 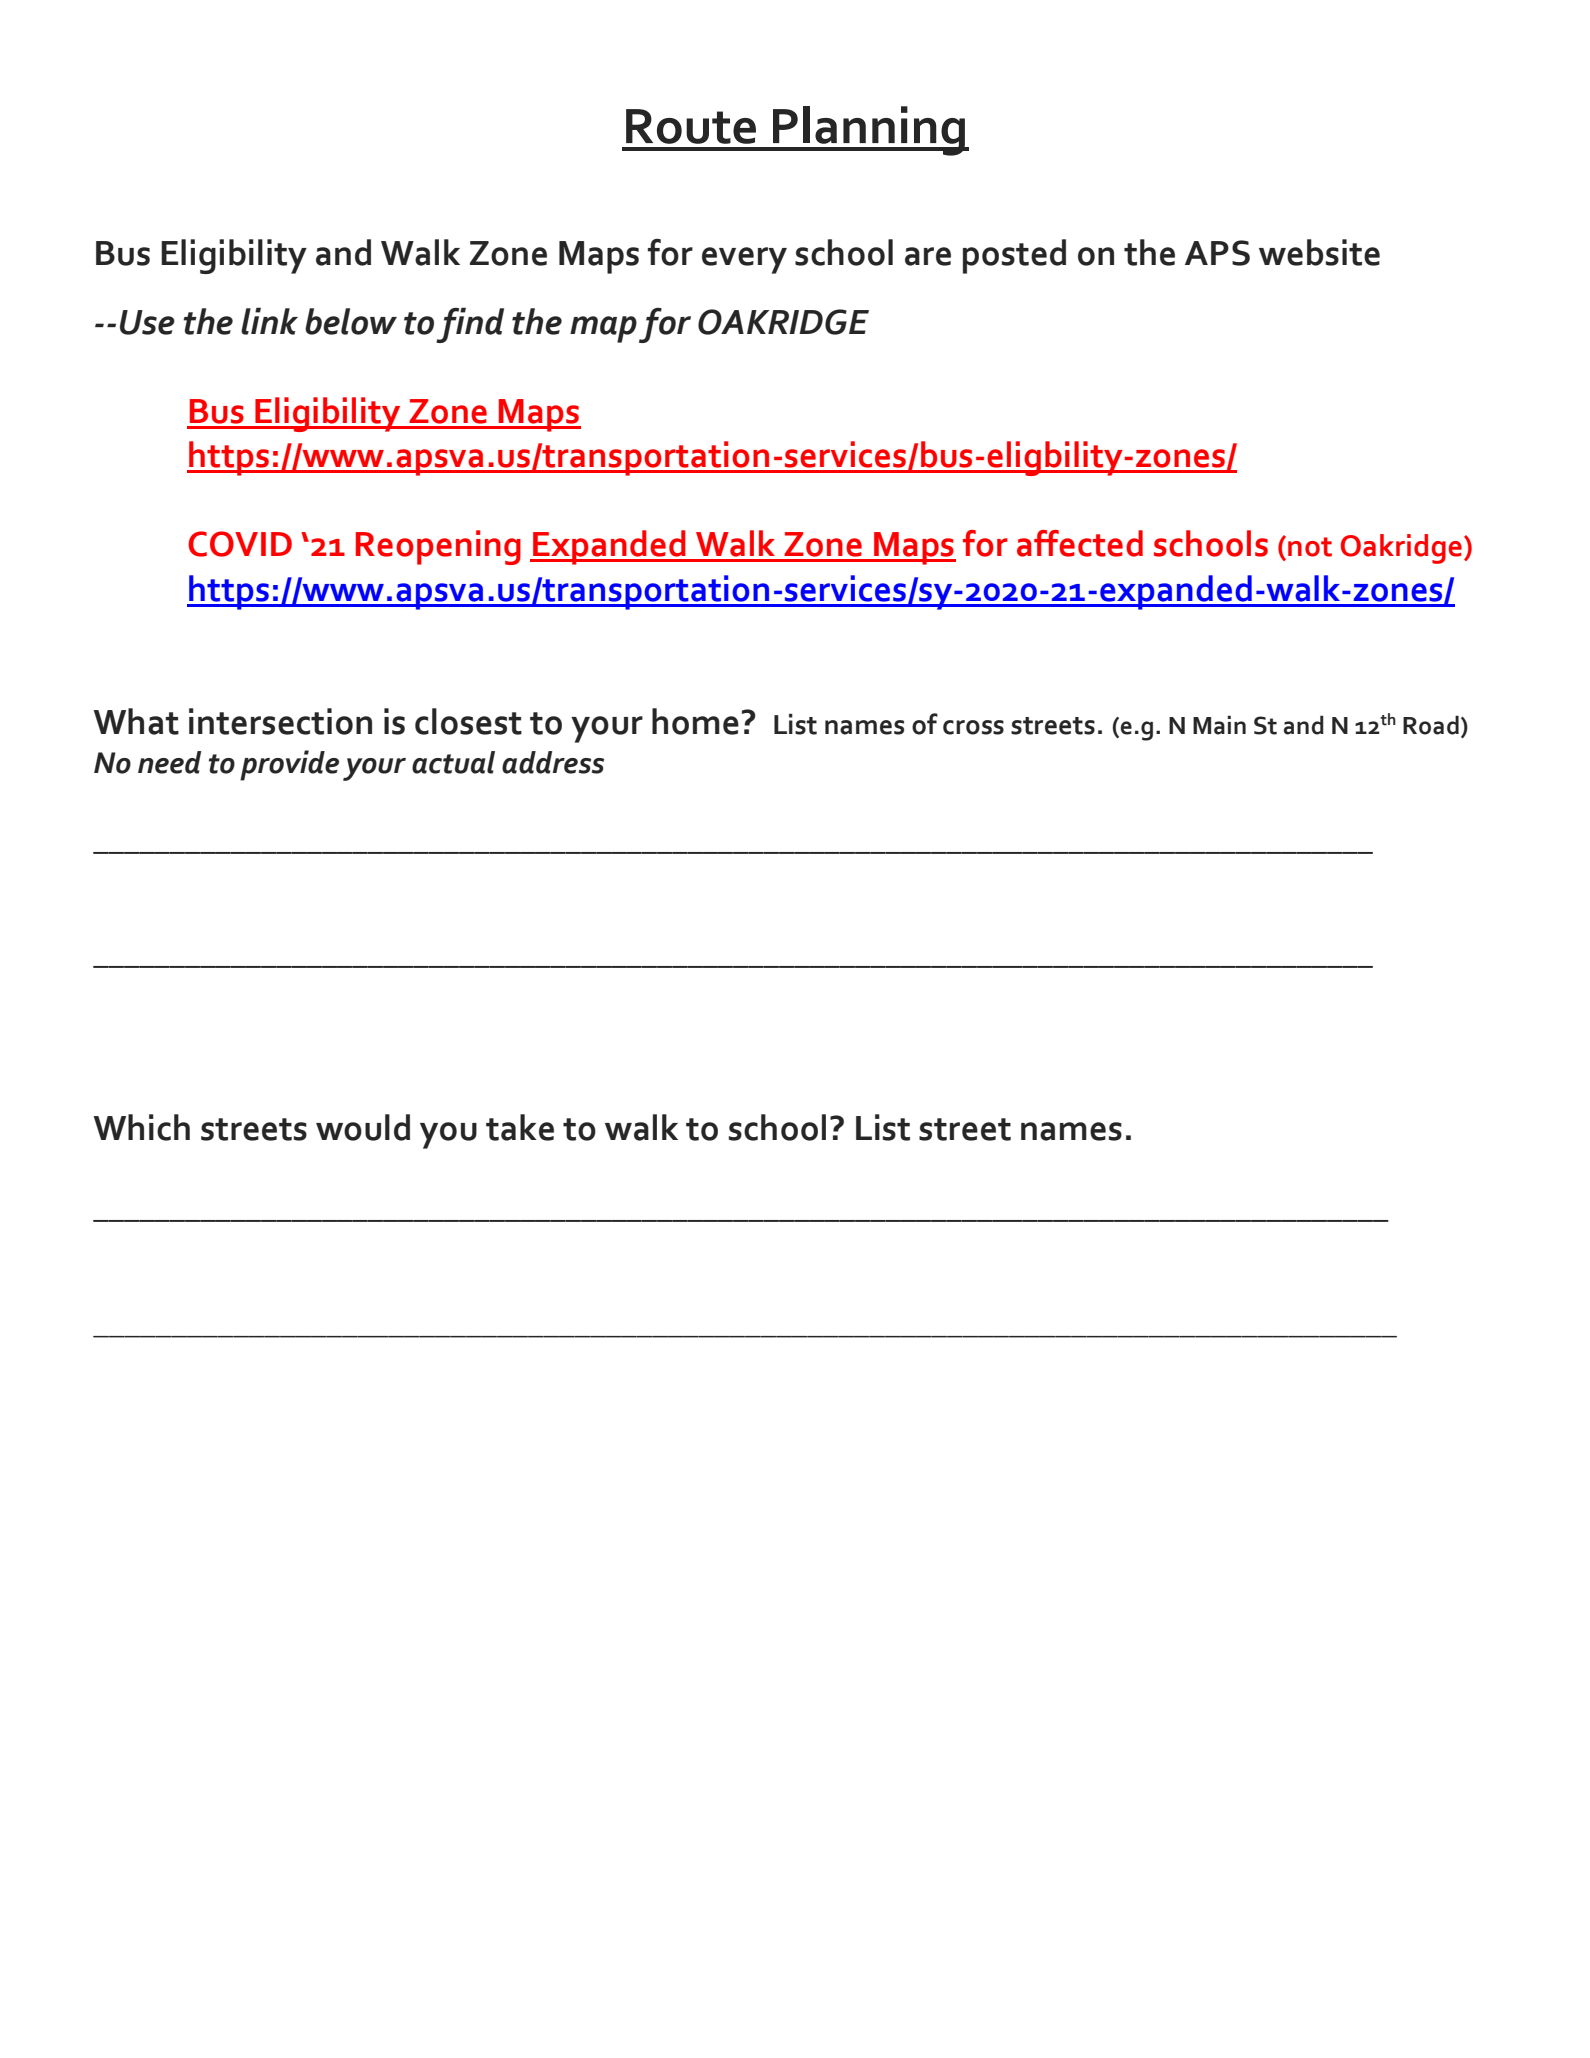 I want to click on intersection, so click(x=280, y=721).
